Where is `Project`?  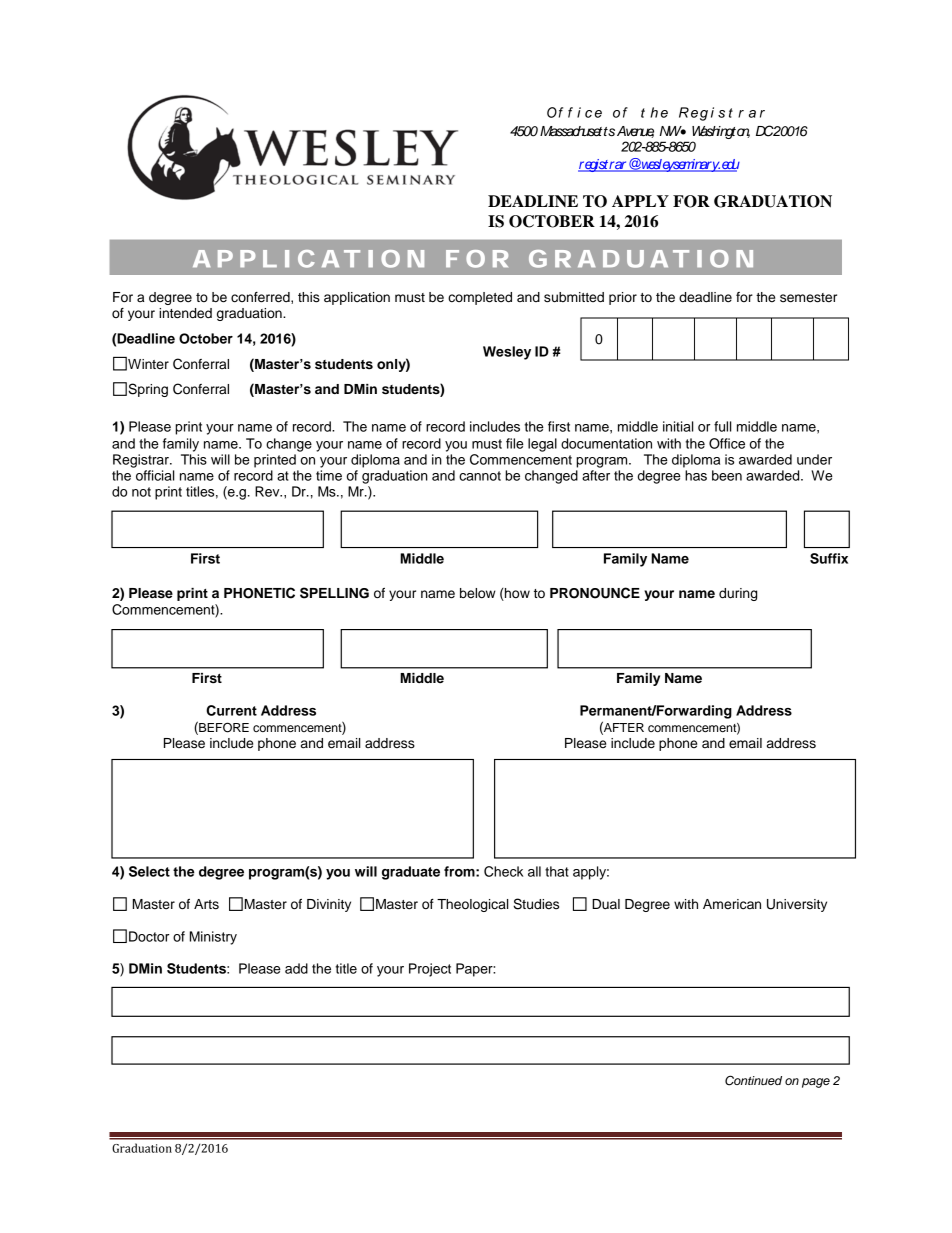 Project is located at coordinates (430, 970).
